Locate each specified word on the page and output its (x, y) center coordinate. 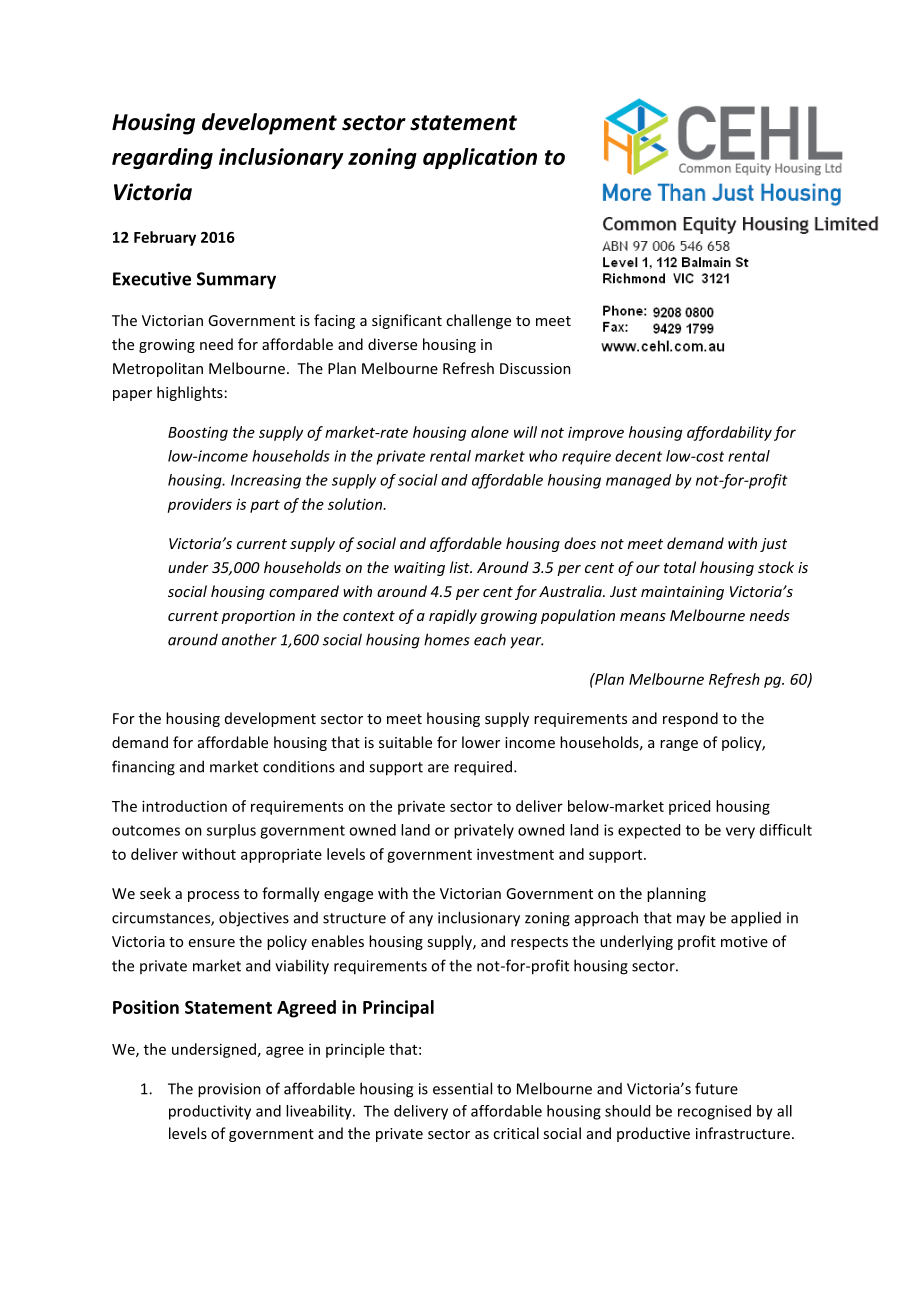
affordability (729, 433)
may (691, 921)
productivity (210, 1112)
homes (447, 639)
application (480, 158)
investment (515, 854)
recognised (714, 1112)
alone (490, 432)
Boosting (198, 433)
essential (462, 1088)
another (249, 639)
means (643, 617)
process (213, 896)
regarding (162, 158)
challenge (478, 321)
